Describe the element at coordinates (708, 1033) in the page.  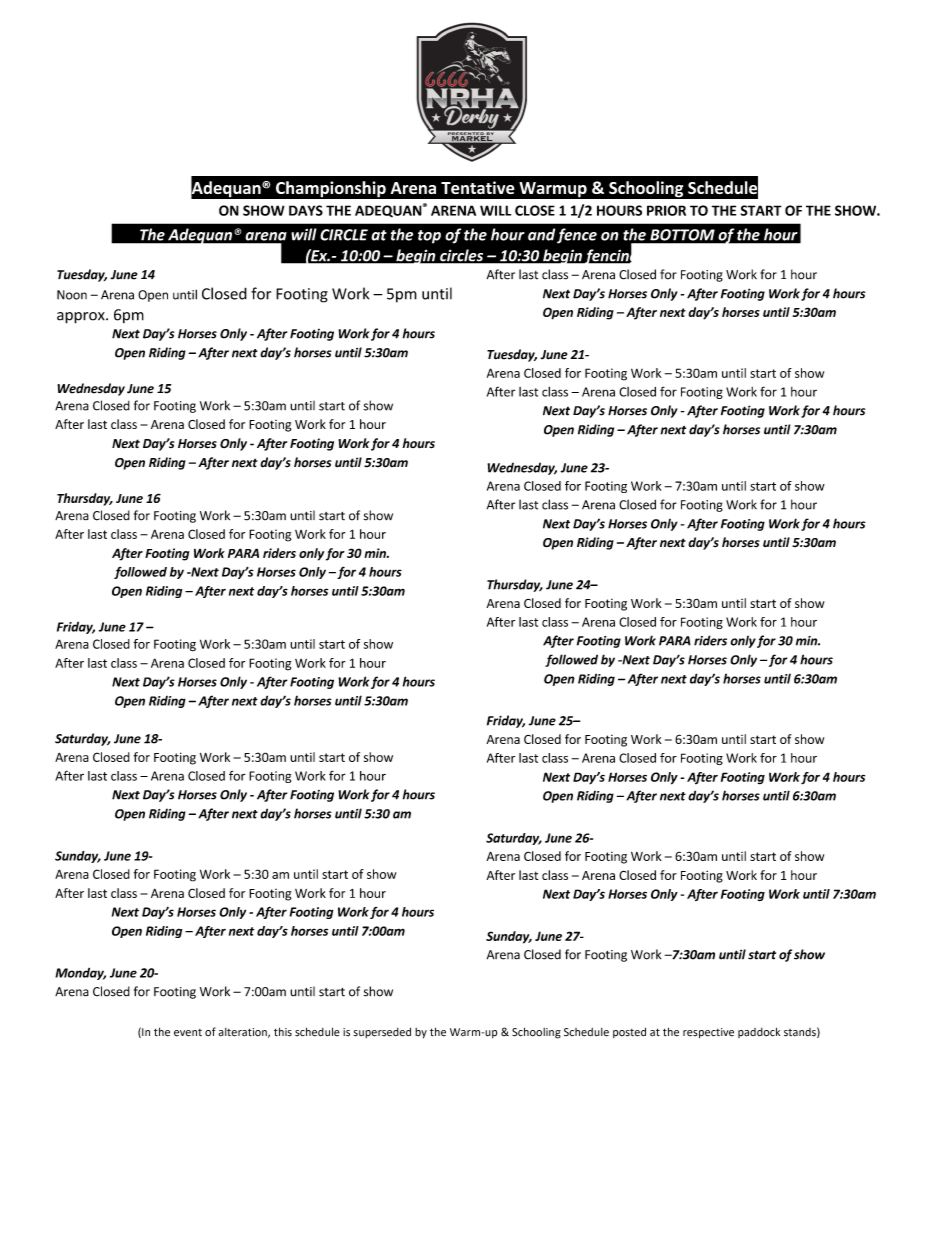
I see `respective` at that location.
